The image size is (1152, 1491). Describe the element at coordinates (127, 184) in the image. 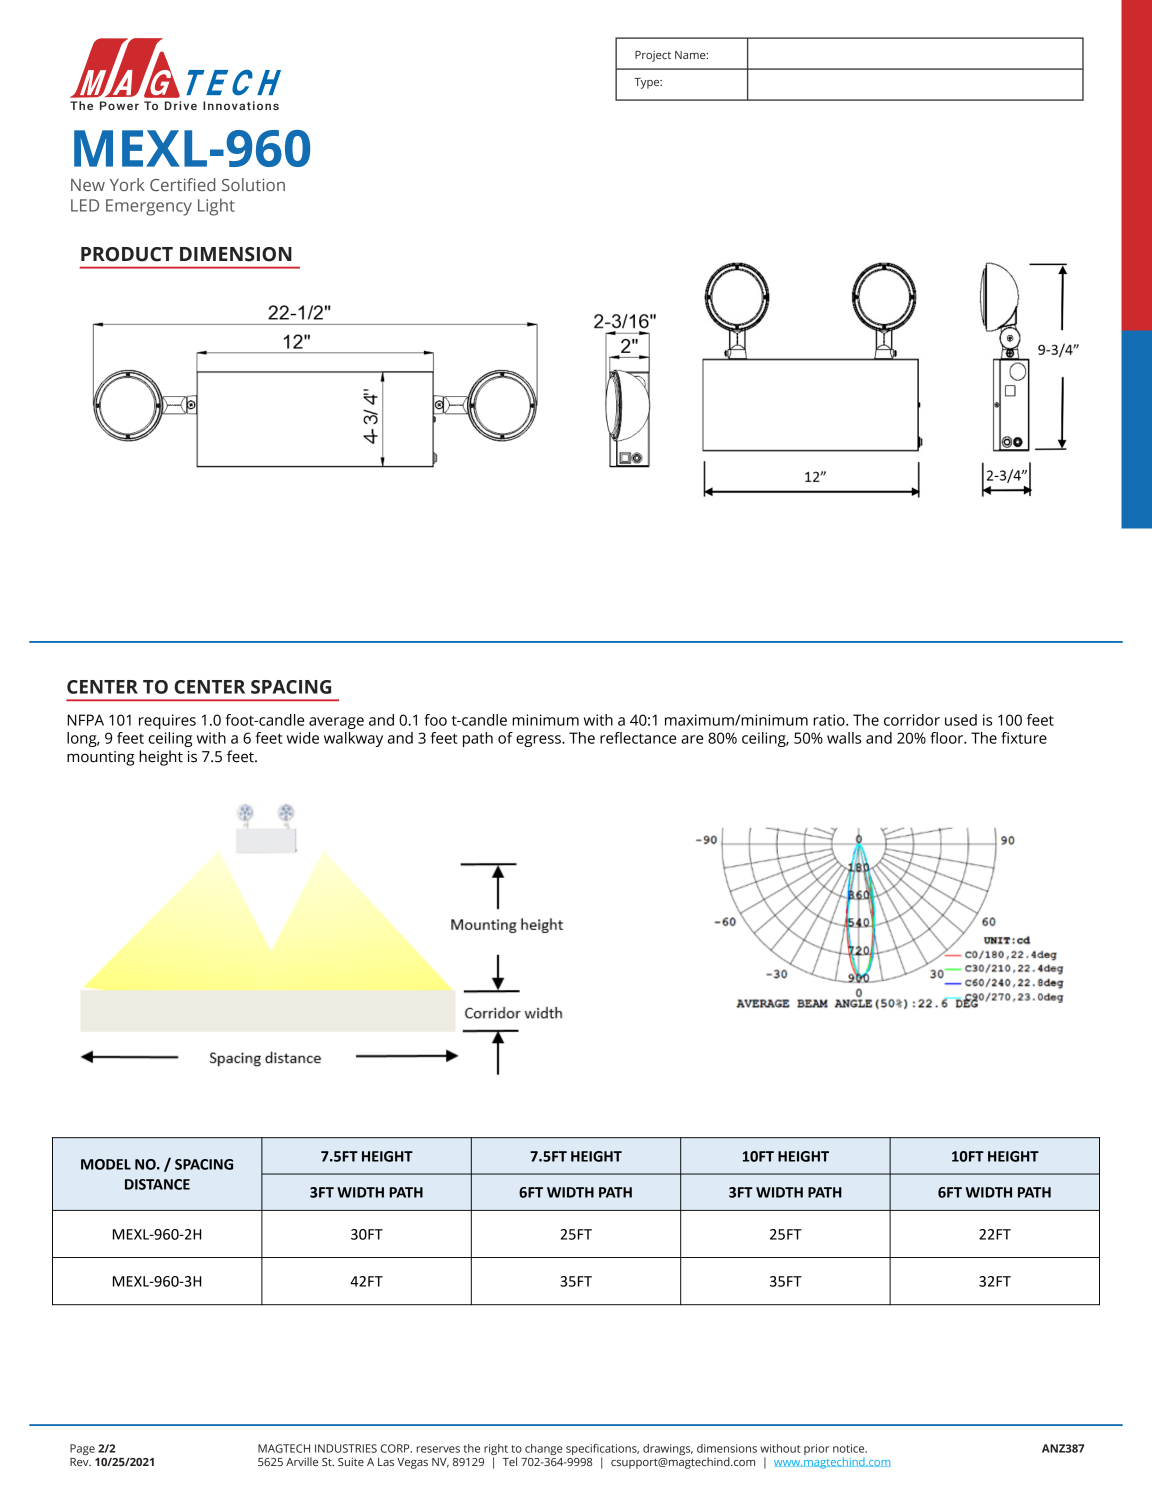

I see `York` at that location.
